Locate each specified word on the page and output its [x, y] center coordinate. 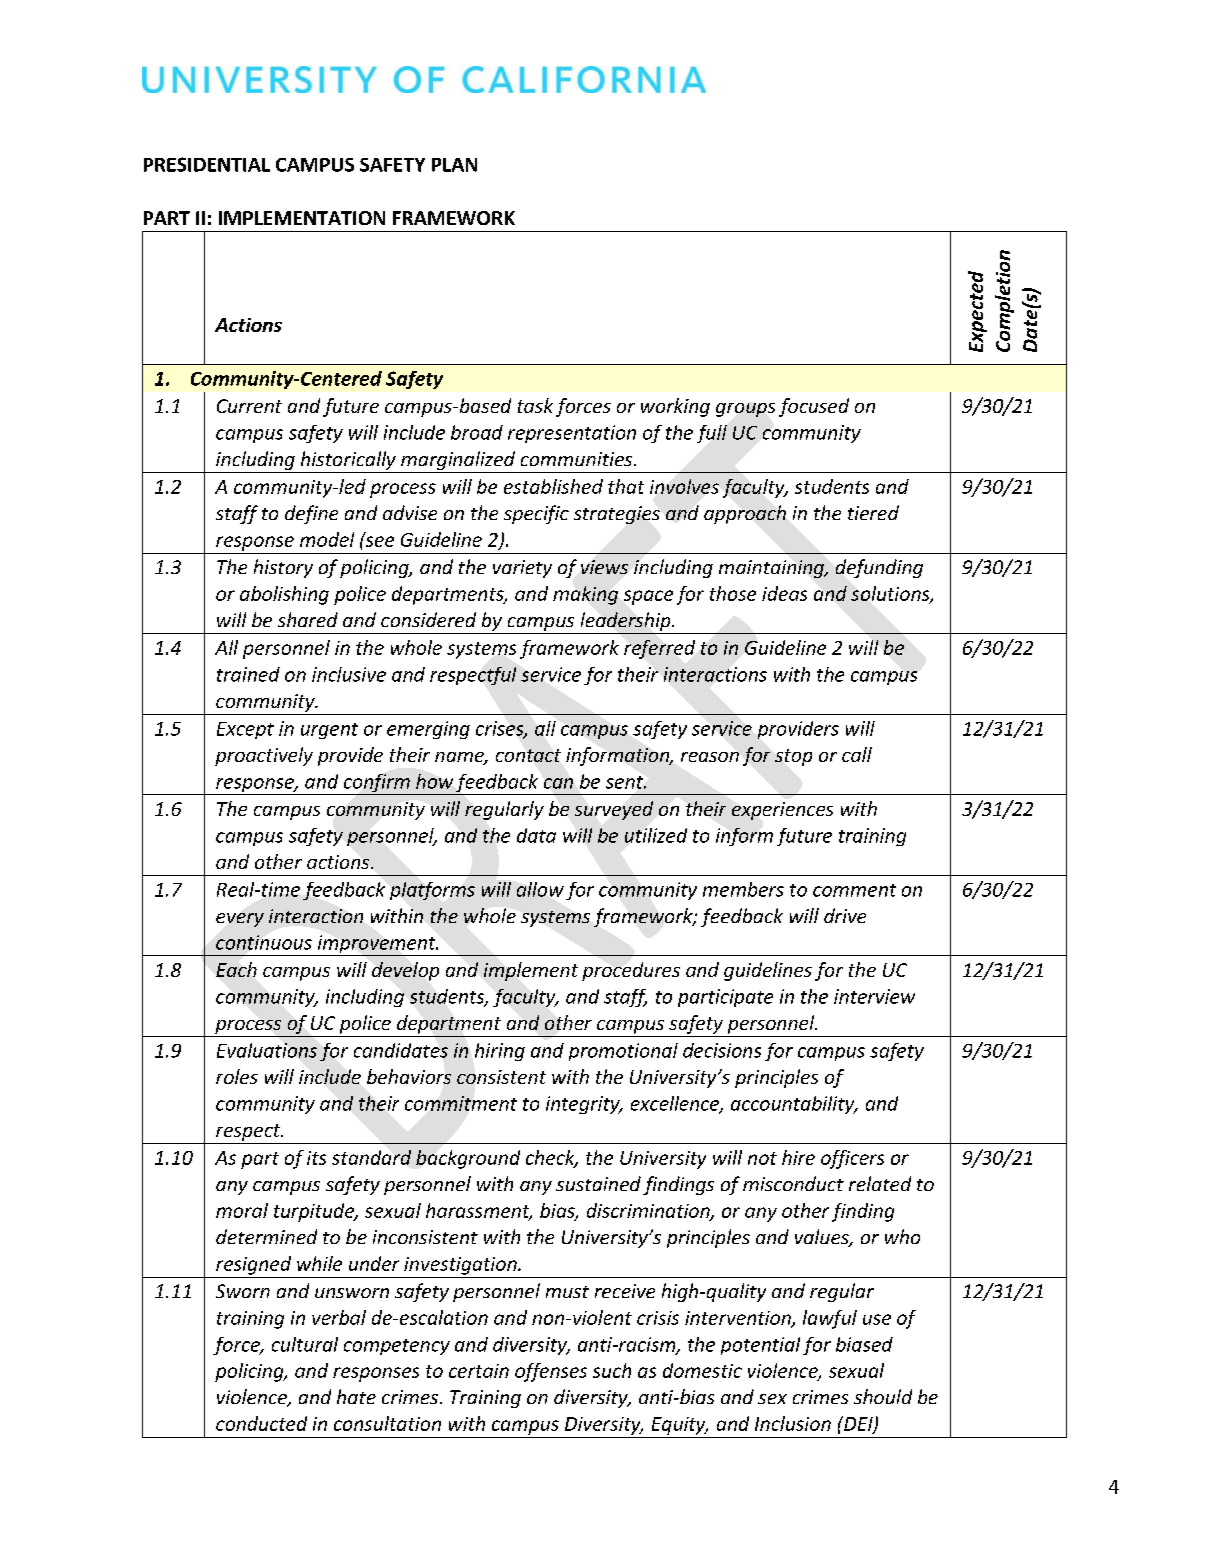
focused [814, 407]
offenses [551, 1372]
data [536, 835]
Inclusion [793, 1423]
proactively [264, 756]
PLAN [454, 165]
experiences [782, 811]
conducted [261, 1423]
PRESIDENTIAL [207, 164]
